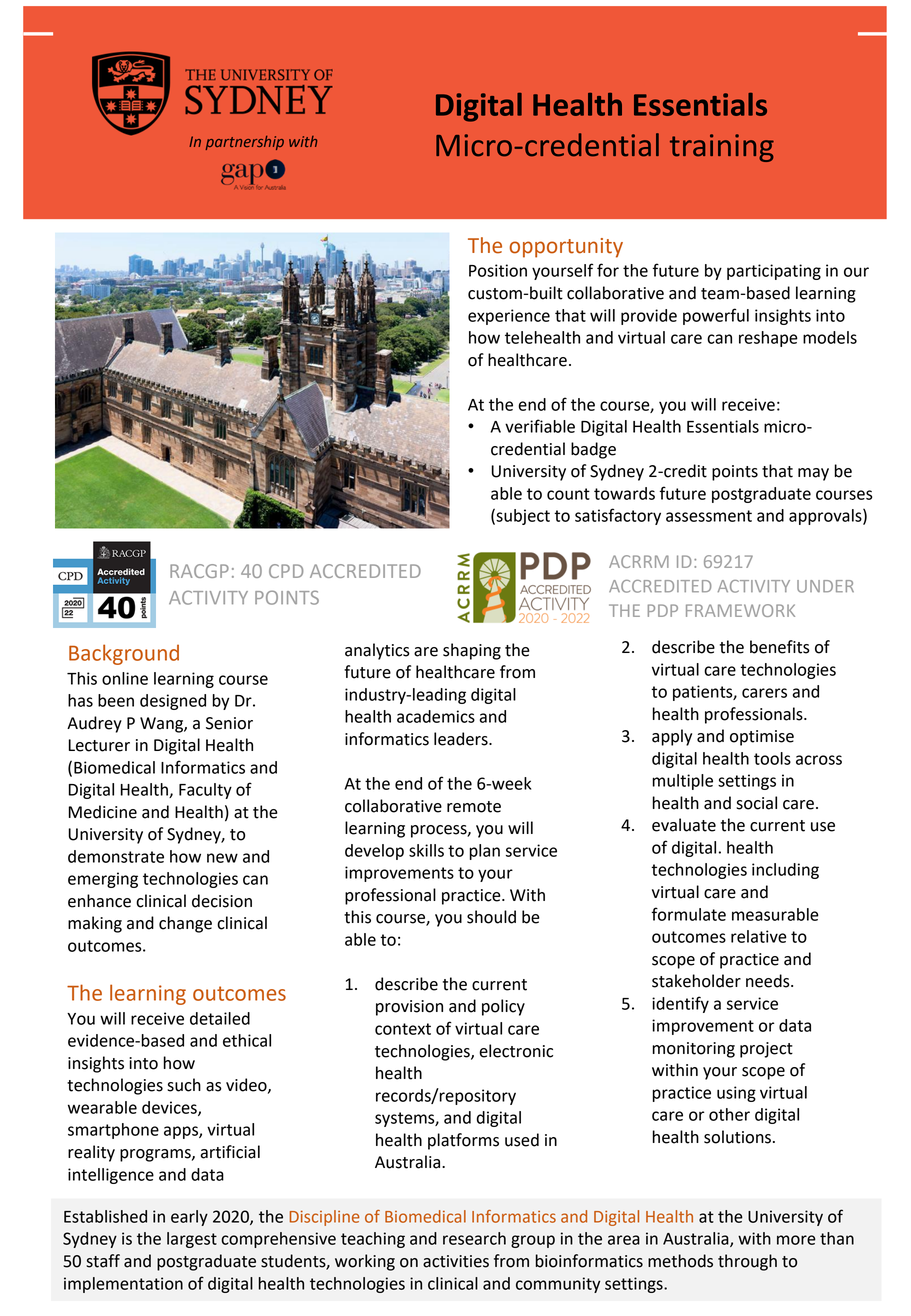  I want to click on change, so click(185, 924).
